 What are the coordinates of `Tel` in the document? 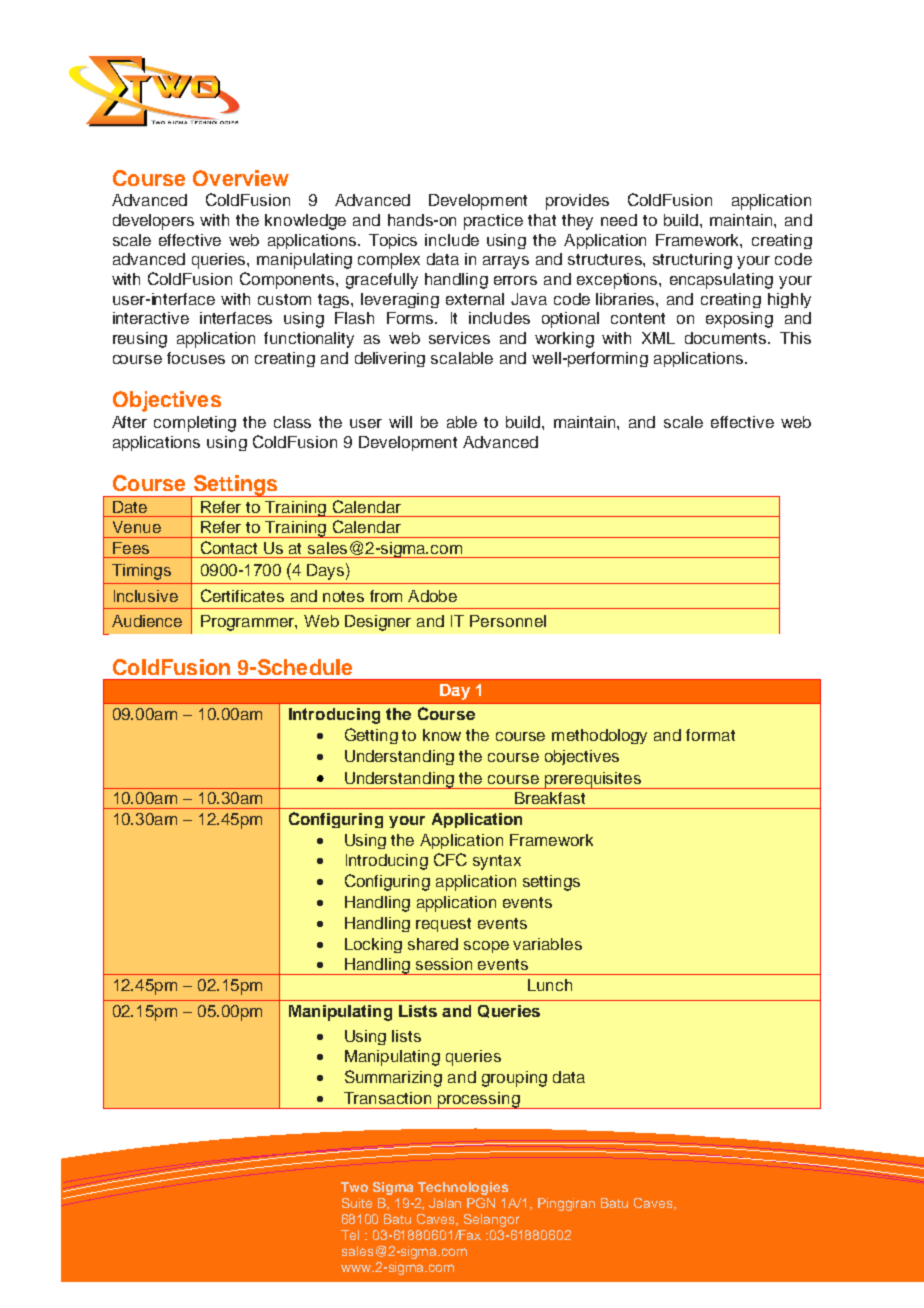 It's located at (350, 1235).
